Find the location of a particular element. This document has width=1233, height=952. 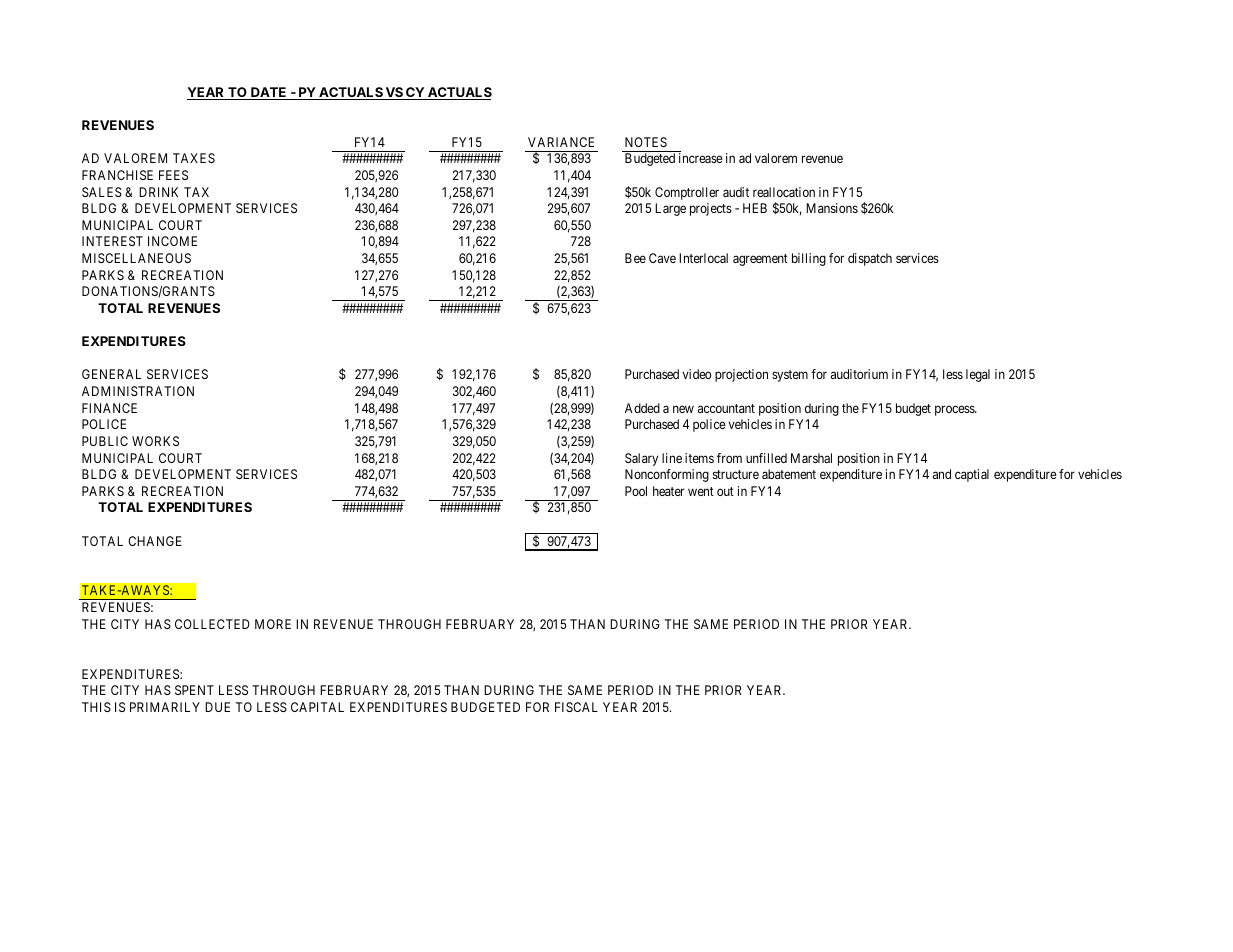

Bee is located at coordinates (635, 258).
